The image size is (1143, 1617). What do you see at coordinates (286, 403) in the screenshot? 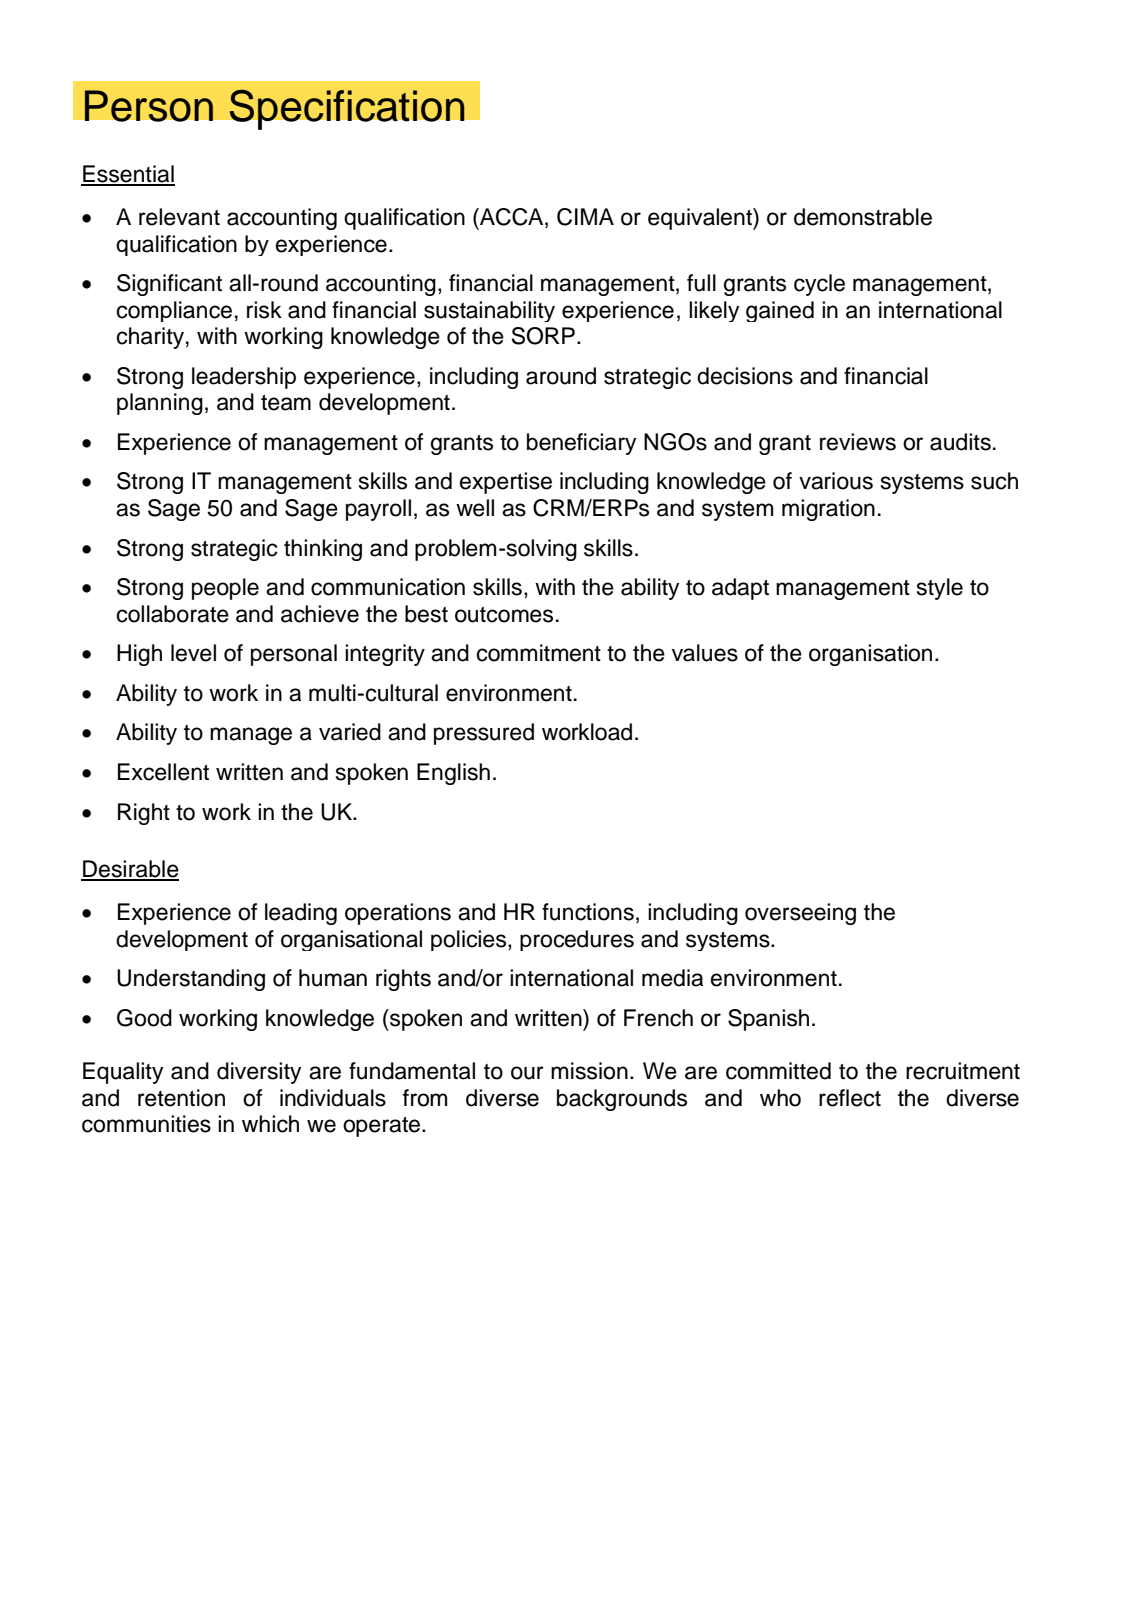
I see `team` at bounding box center [286, 403].
